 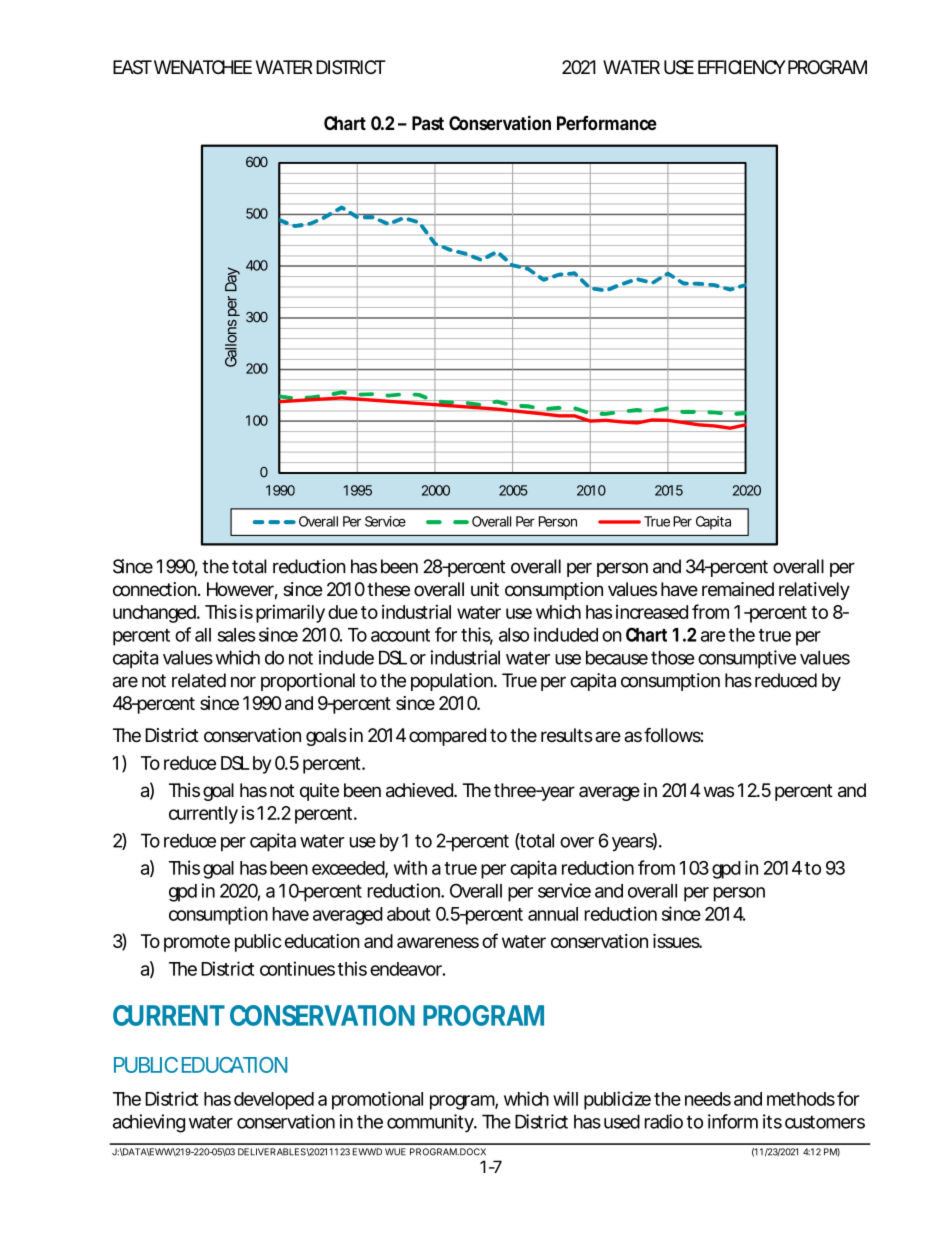 What do you see at coordinates (274, 1101) in the image?
I see `developed` at bounding box center [274, 1101].
